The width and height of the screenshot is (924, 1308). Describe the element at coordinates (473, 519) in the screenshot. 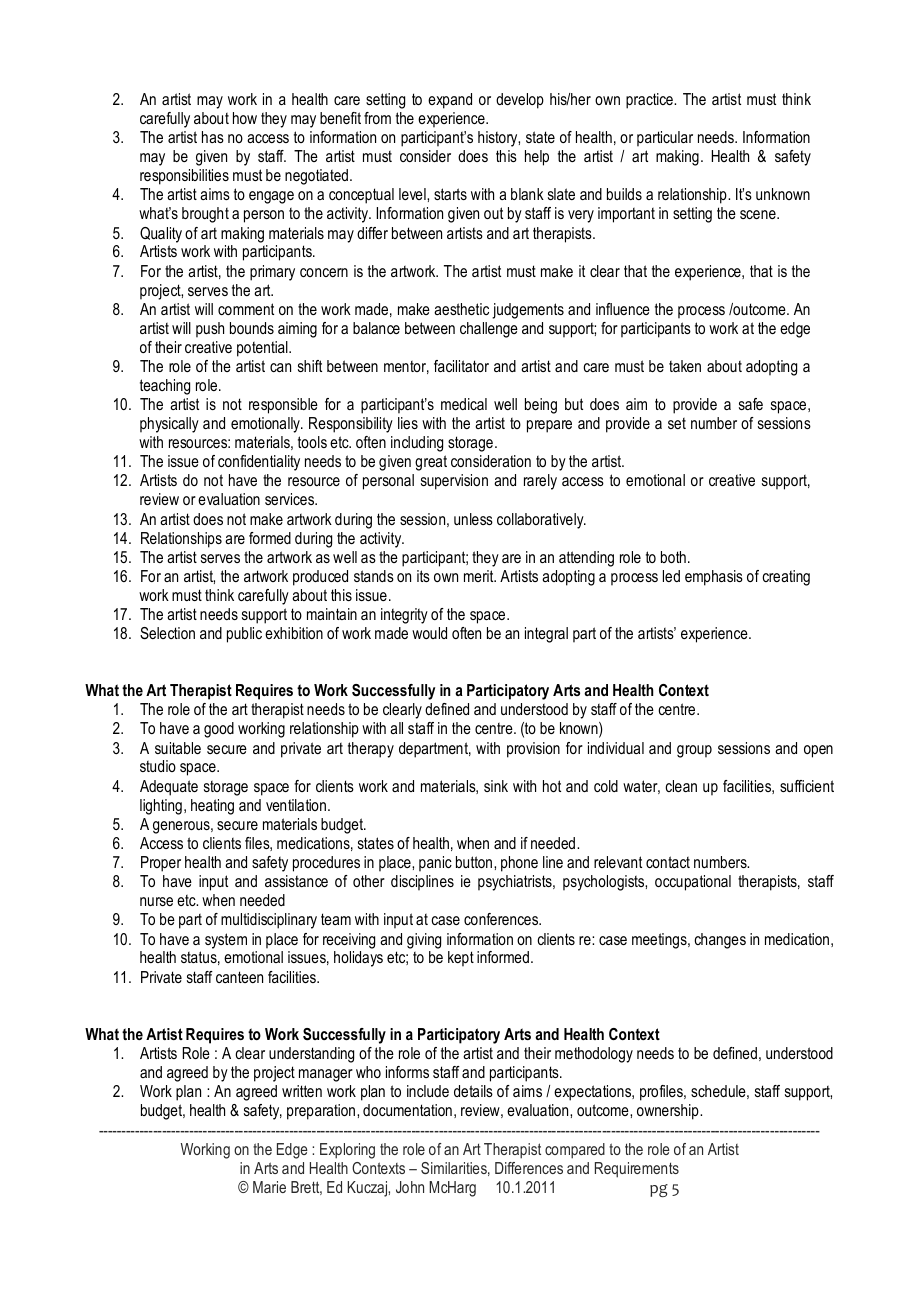

I see `unless` at that location.
